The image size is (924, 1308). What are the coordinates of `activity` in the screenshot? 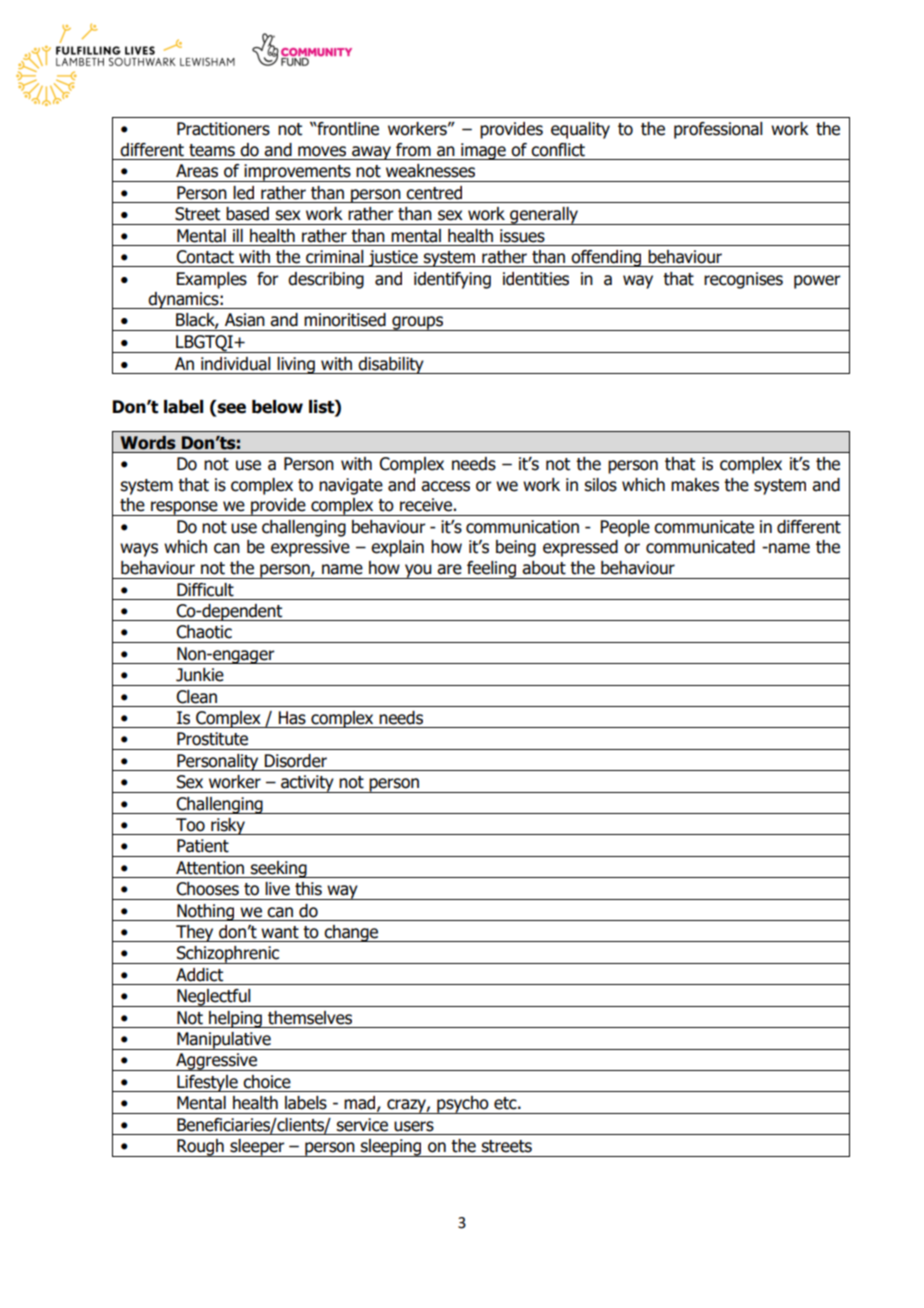 It's located at (307, 784).
